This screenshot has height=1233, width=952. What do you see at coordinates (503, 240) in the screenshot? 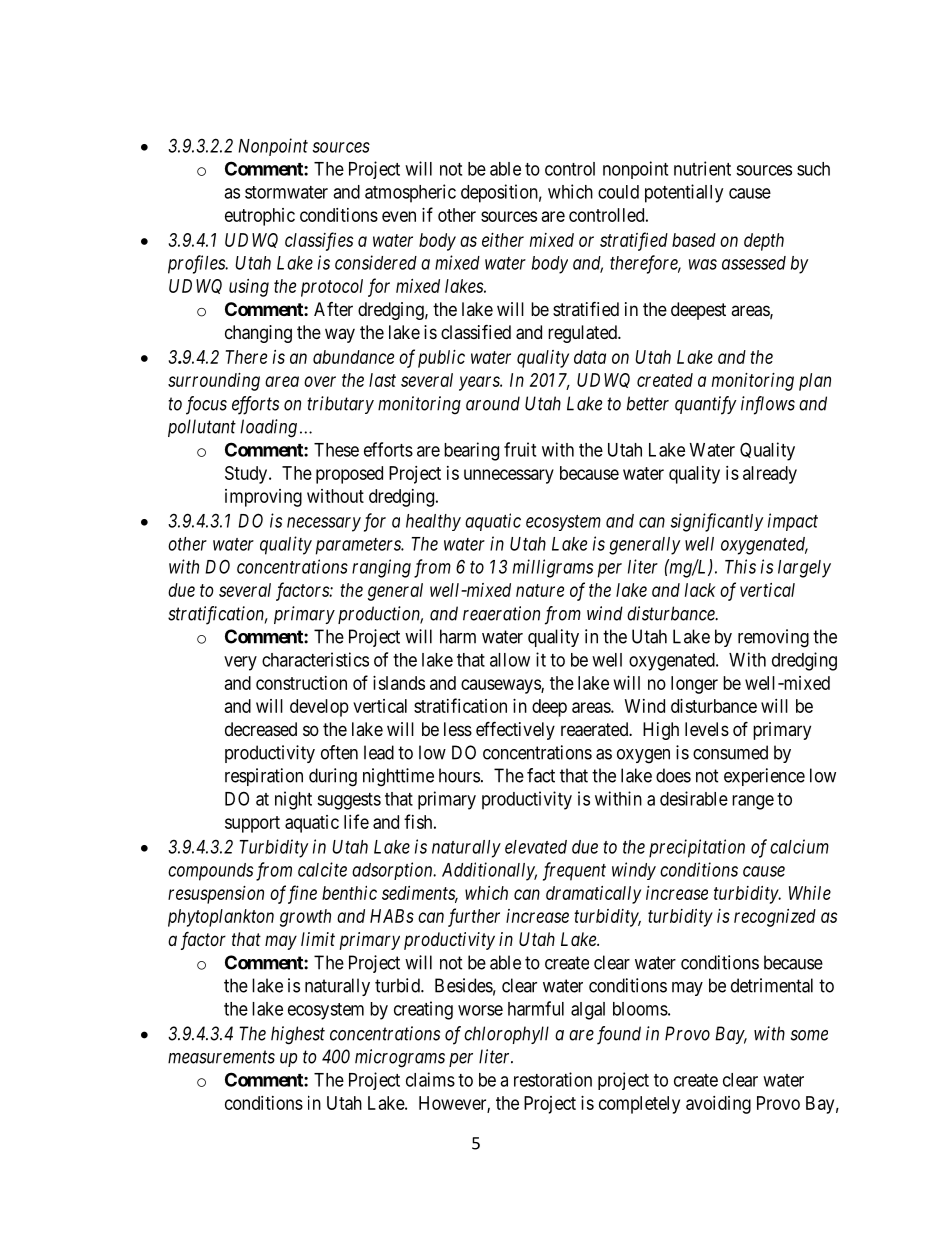
I see `either` at bounding box center [503, 240].
